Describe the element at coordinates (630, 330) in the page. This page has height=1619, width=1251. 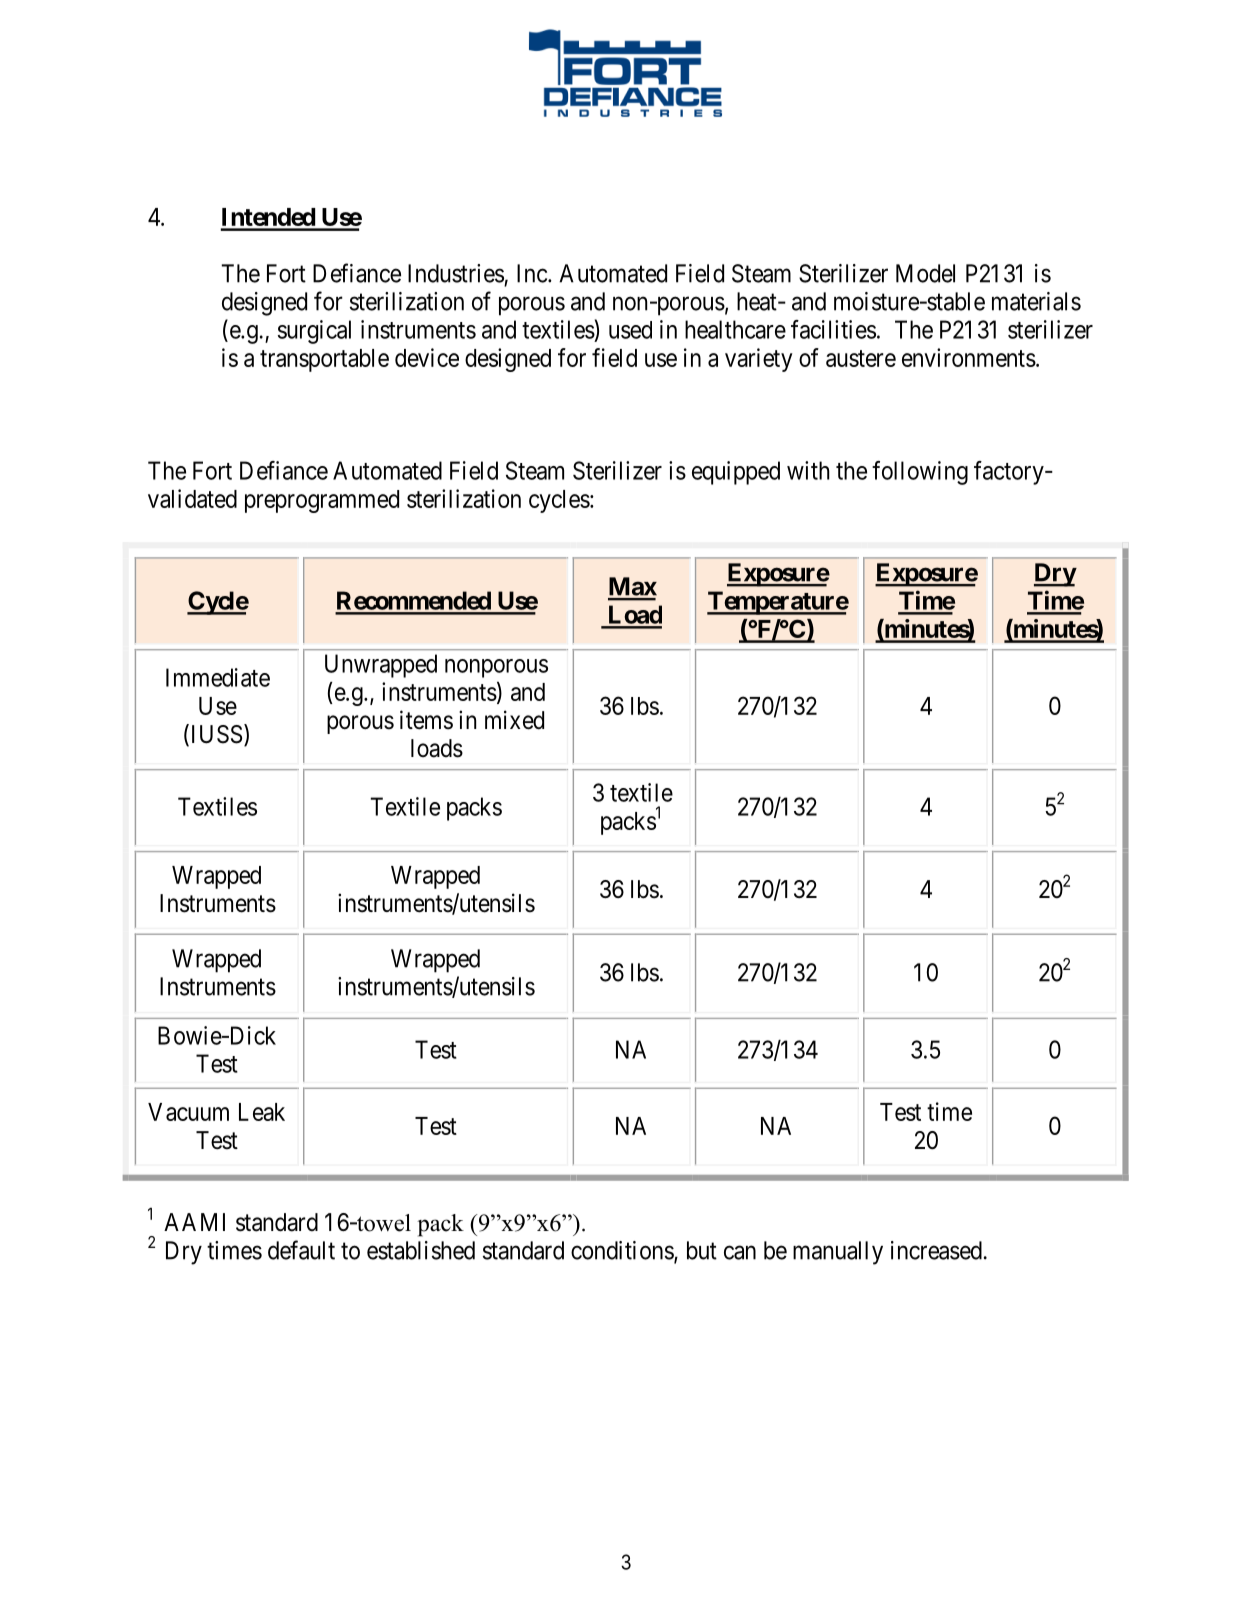
I see `used` at that location.
